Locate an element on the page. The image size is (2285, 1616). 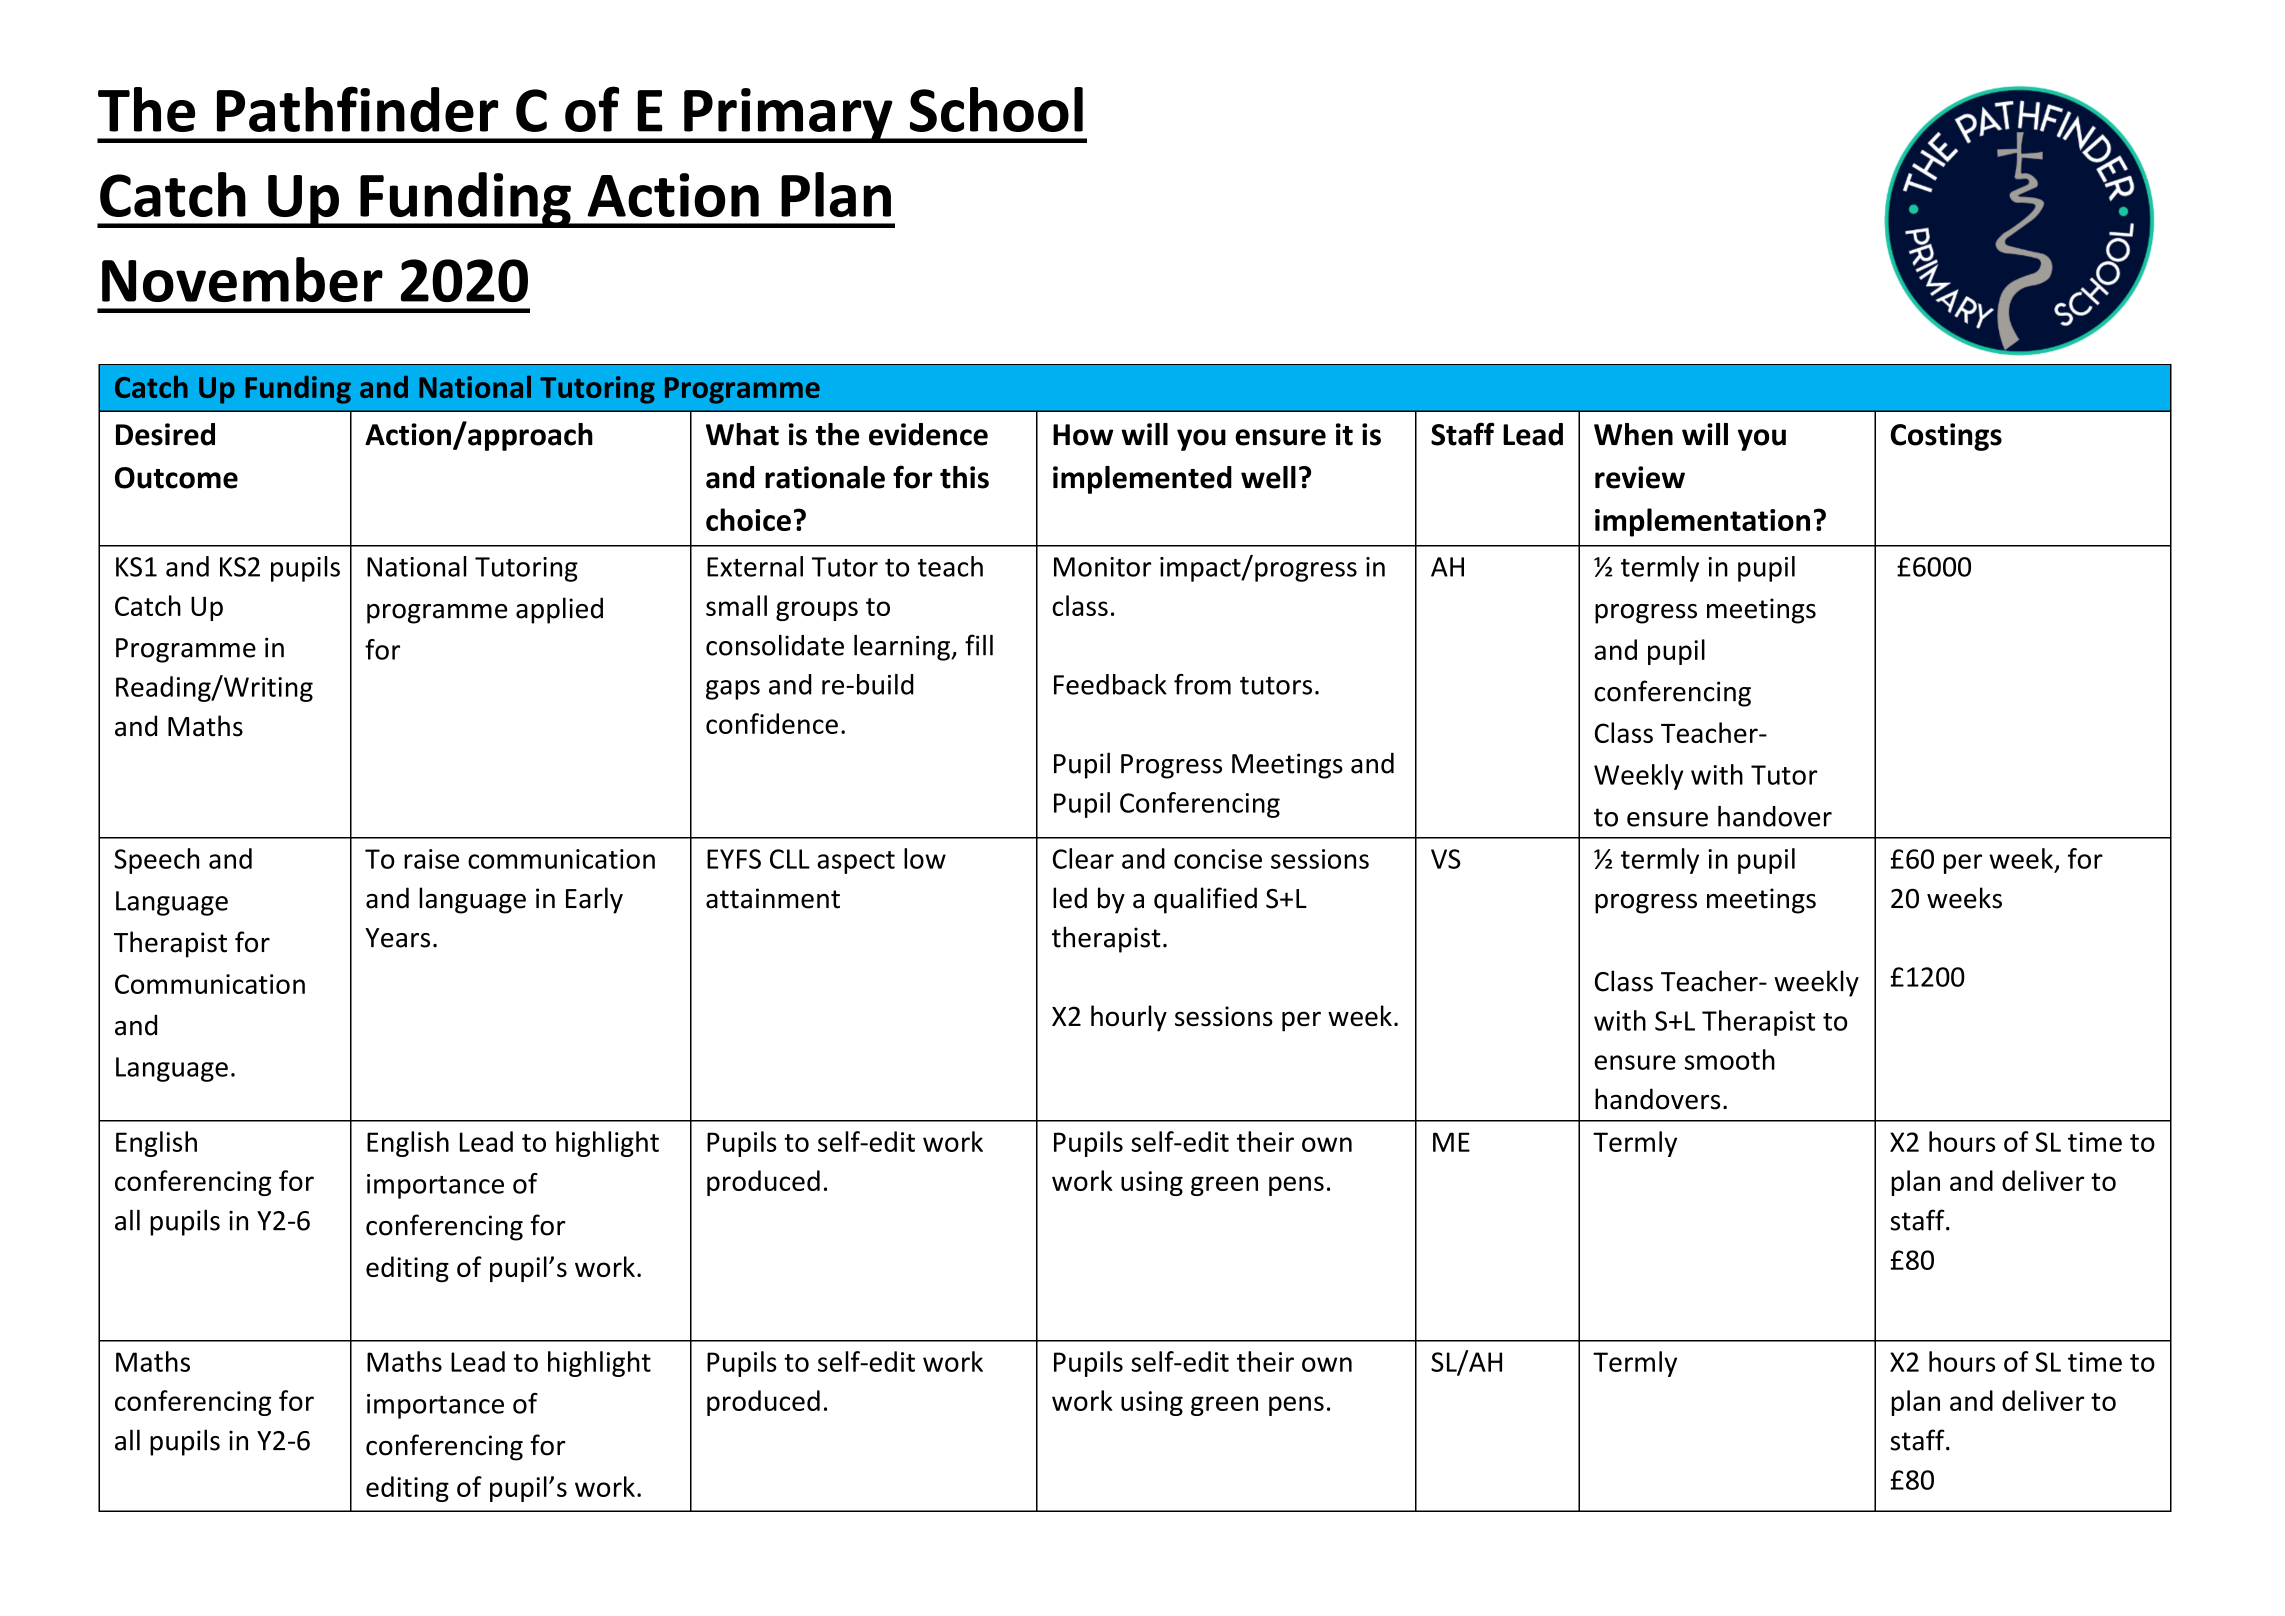
Years is located at coordinates (397, 938).
